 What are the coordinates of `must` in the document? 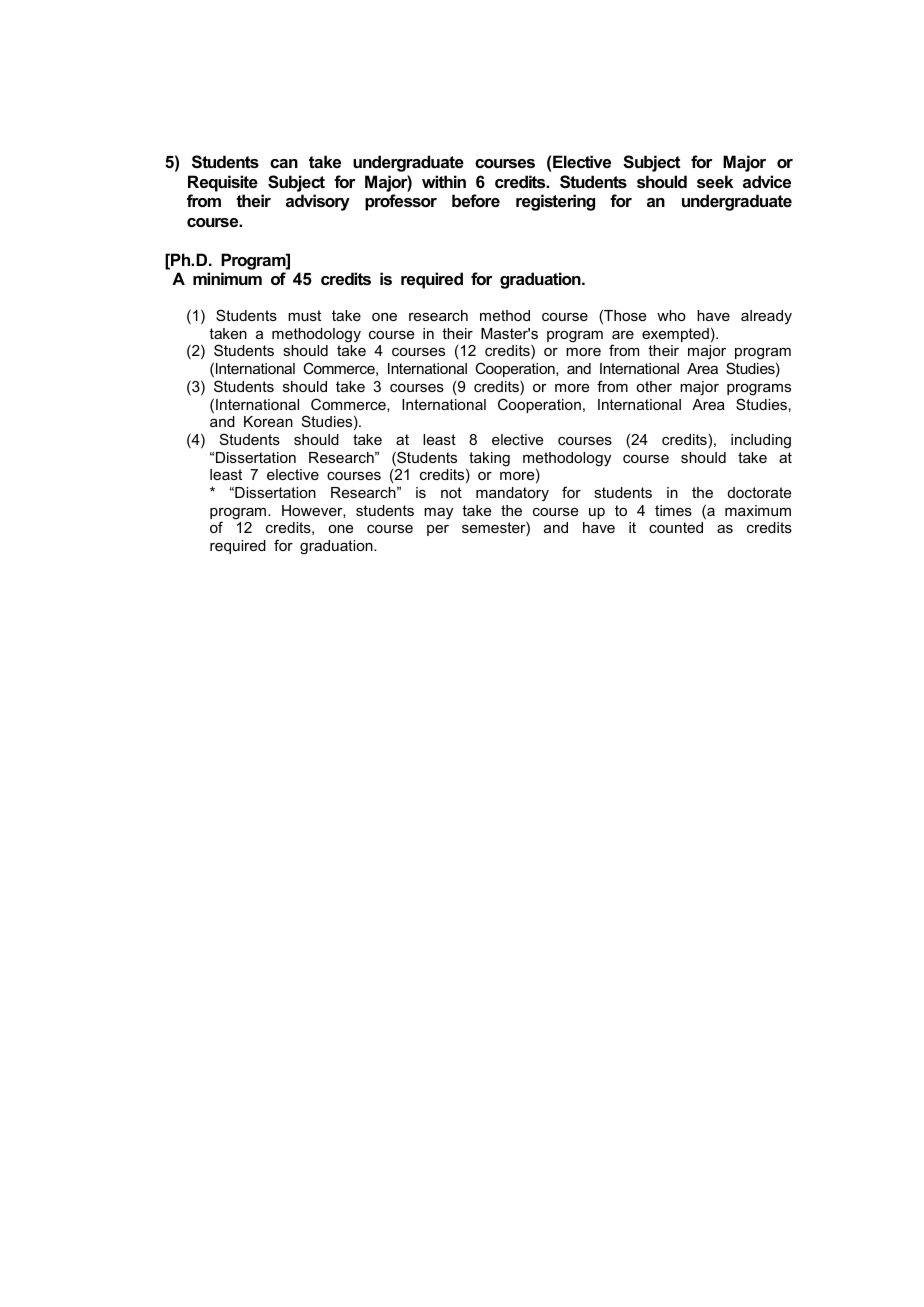 It's located at (304, 315).
